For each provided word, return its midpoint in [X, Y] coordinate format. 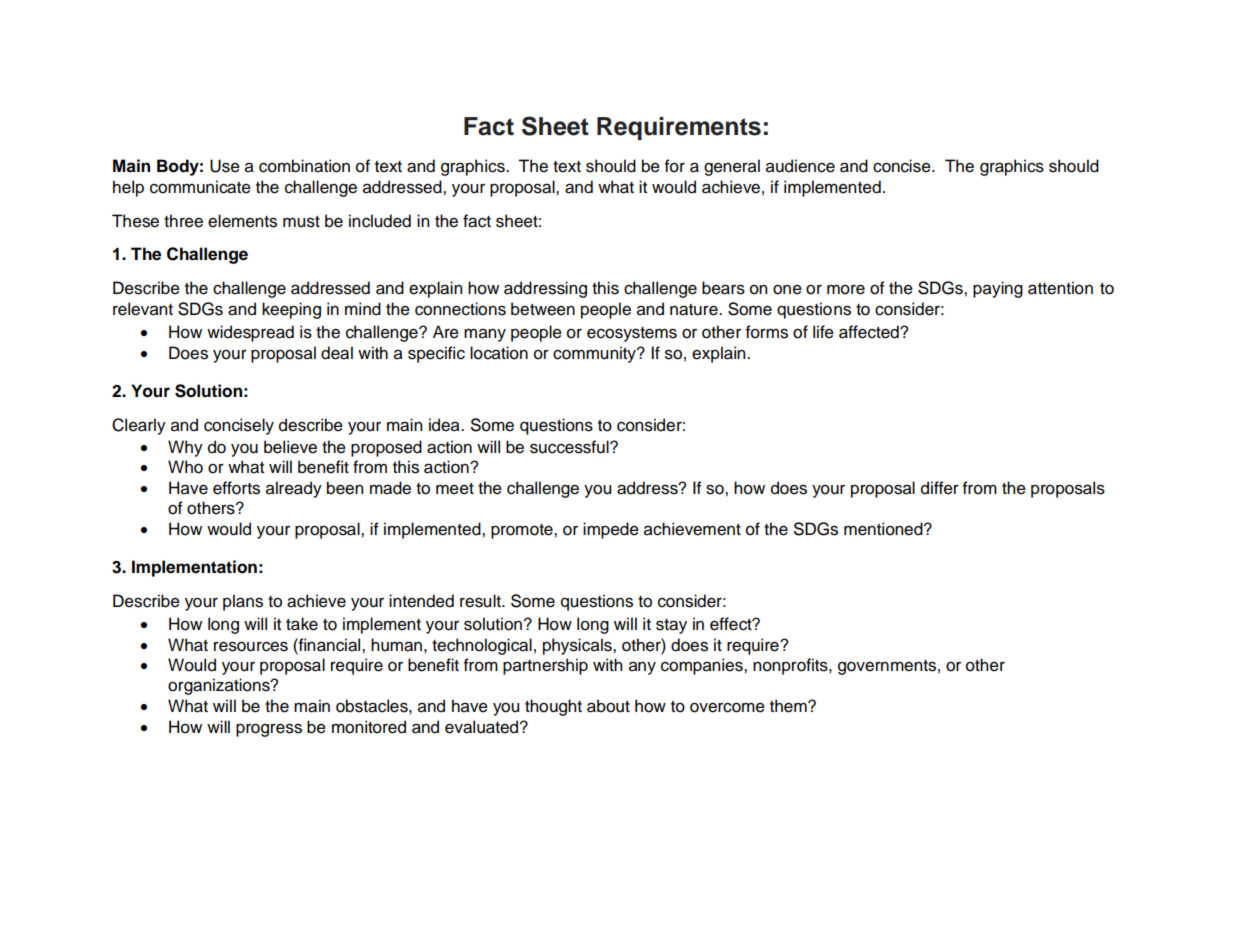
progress [269, 730]
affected [870, 332]
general [732, 167]
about [608, 706]
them [789, 706]
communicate [200, 187]
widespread [250, 333]
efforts [236, 488]
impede [611, 530]
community [595, 354]
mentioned [884, 529]
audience [800, 166]
